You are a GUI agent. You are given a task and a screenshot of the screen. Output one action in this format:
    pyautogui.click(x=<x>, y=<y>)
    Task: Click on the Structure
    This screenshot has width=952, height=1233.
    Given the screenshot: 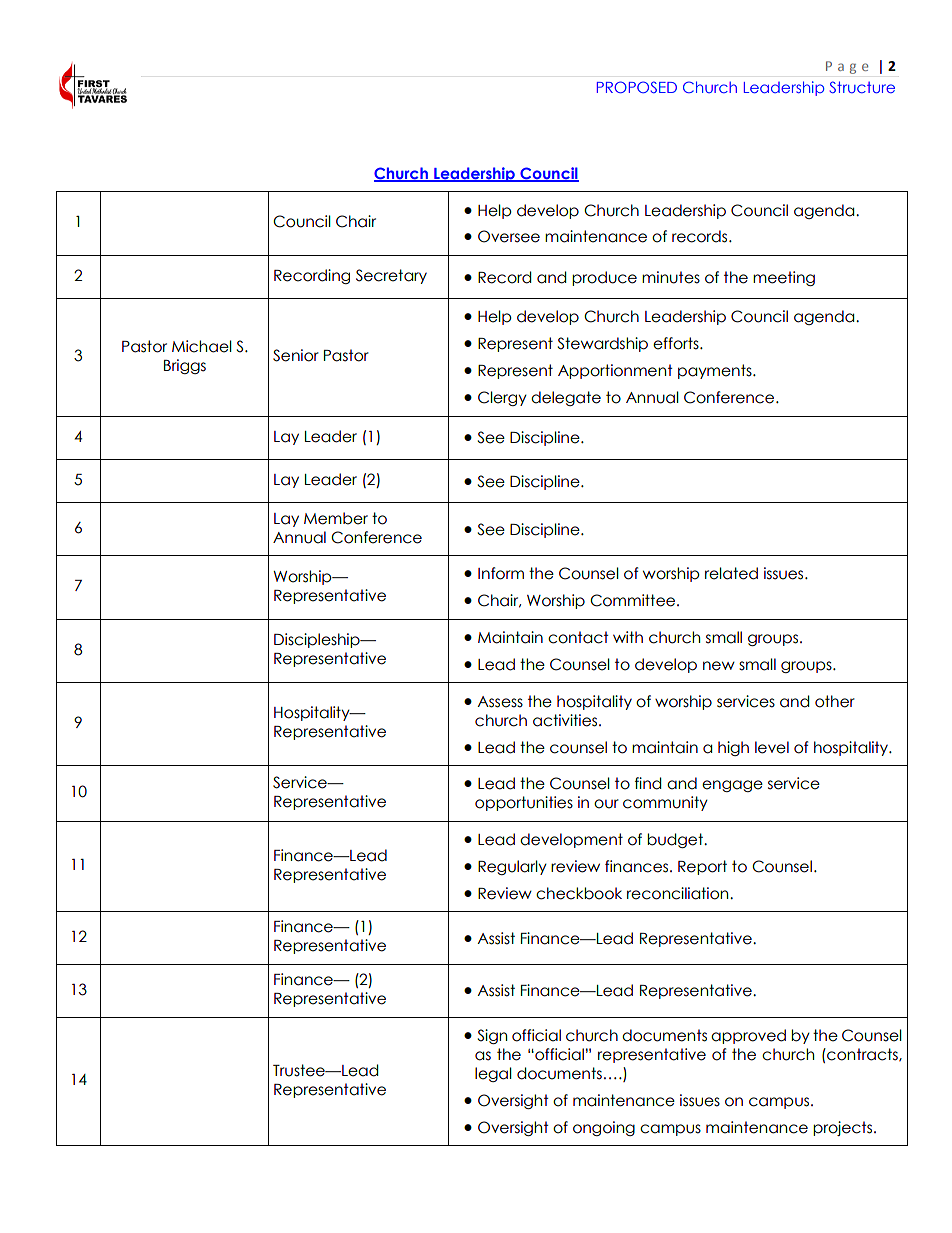 What is the action you would take?
    pyautogui.click(x=862, y=87)
